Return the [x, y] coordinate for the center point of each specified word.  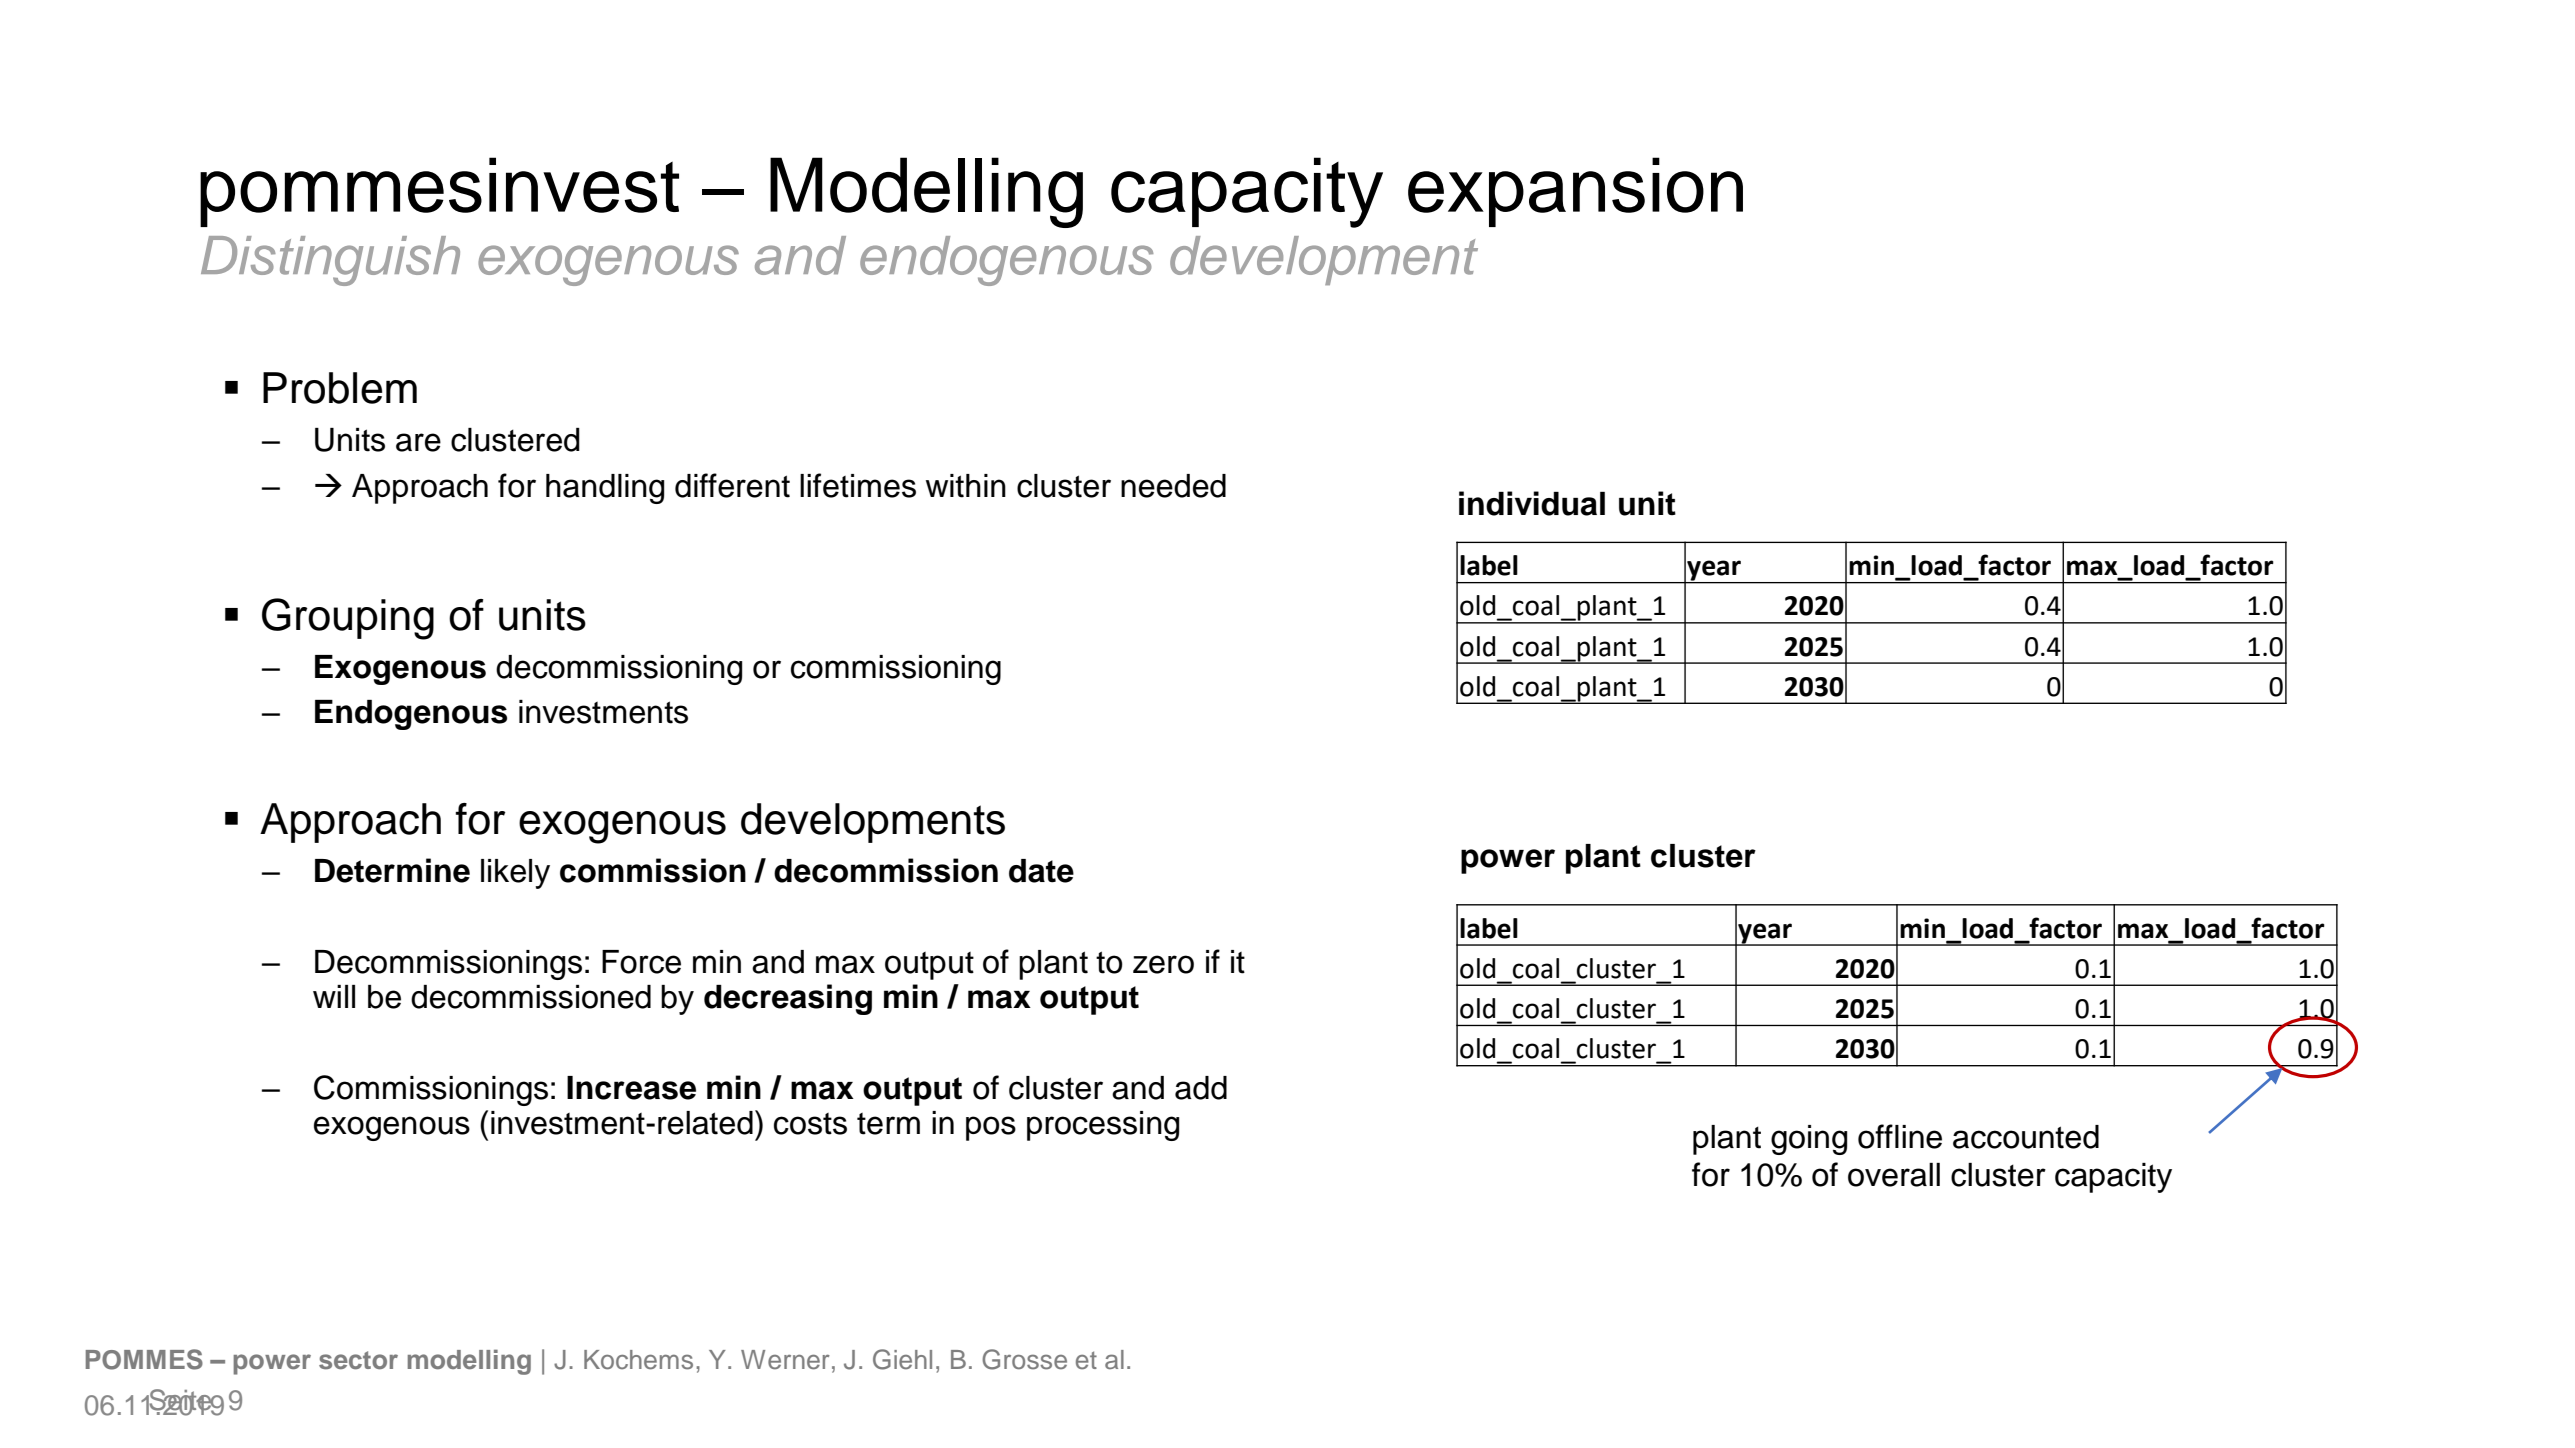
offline [1900, 1136]
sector [358, 1360]
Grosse [1024, 1359]
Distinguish [330, 261]
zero [1163, 964]
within [966, 486]
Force [641, 962]
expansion [1575, 192]
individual [1532, 503]
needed [1173, 486]
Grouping [348, 619]
